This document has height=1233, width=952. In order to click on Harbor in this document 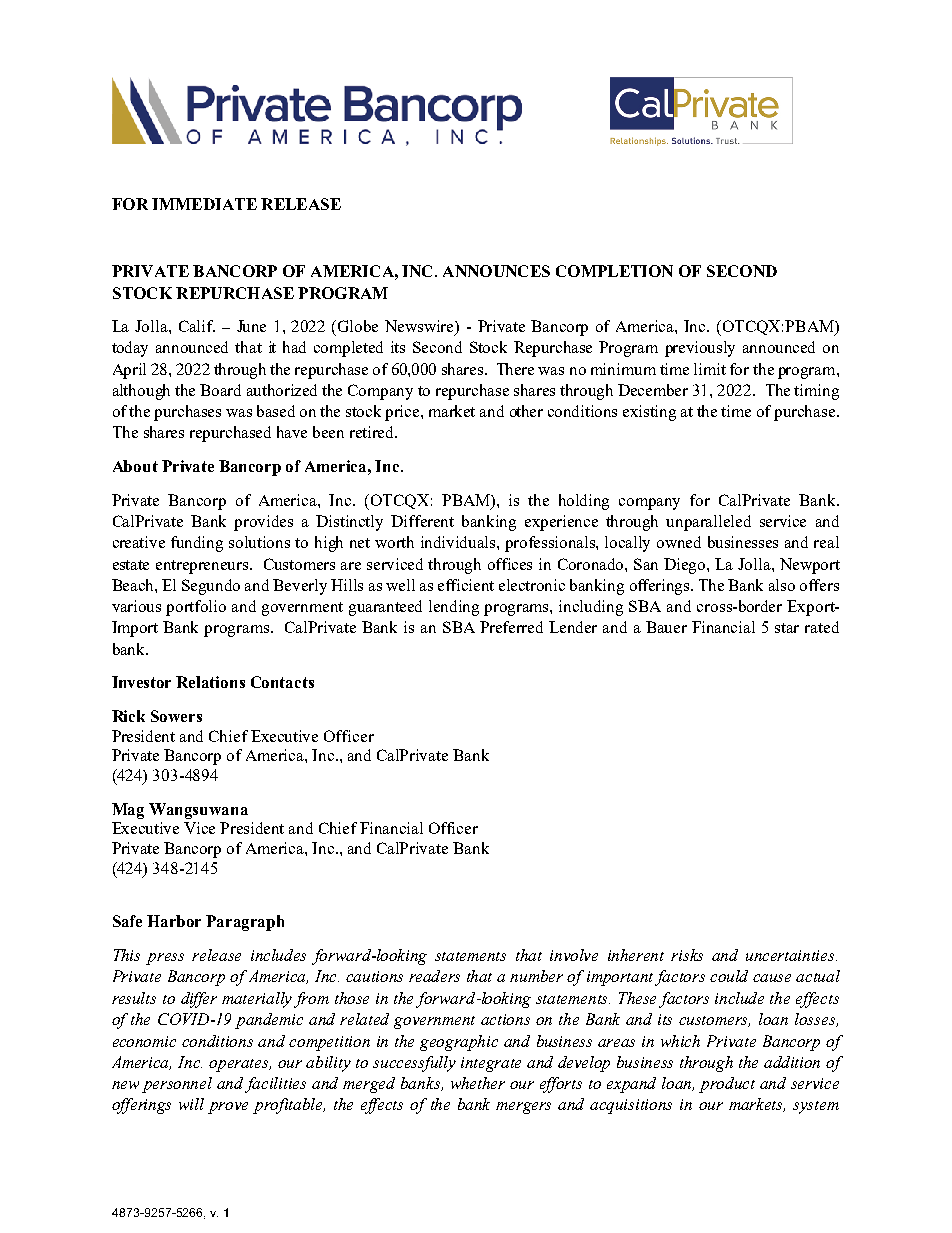, I will do `click(174, 921)`.
